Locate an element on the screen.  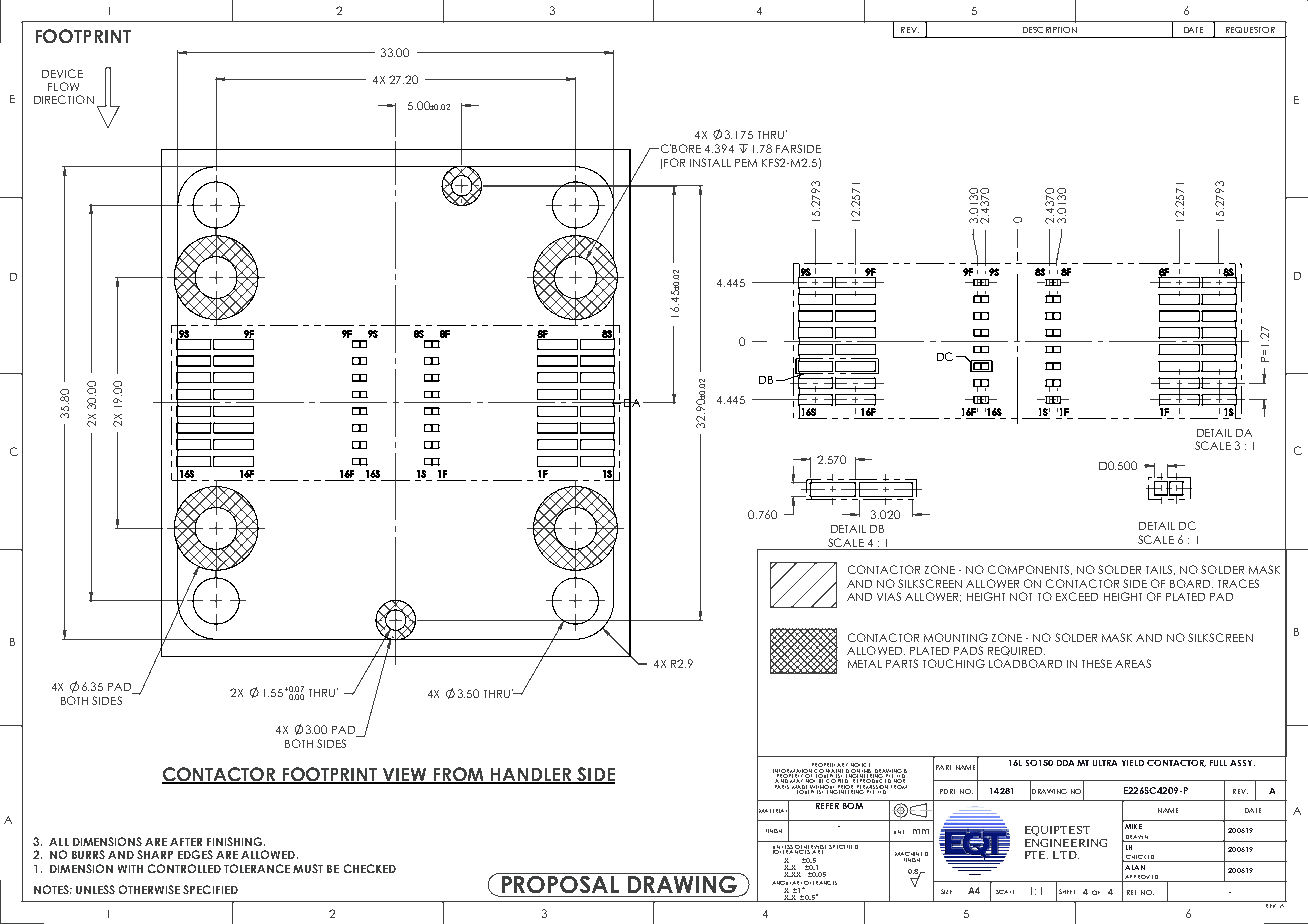
CONTROLLED is located at coordinates (184, 868).
